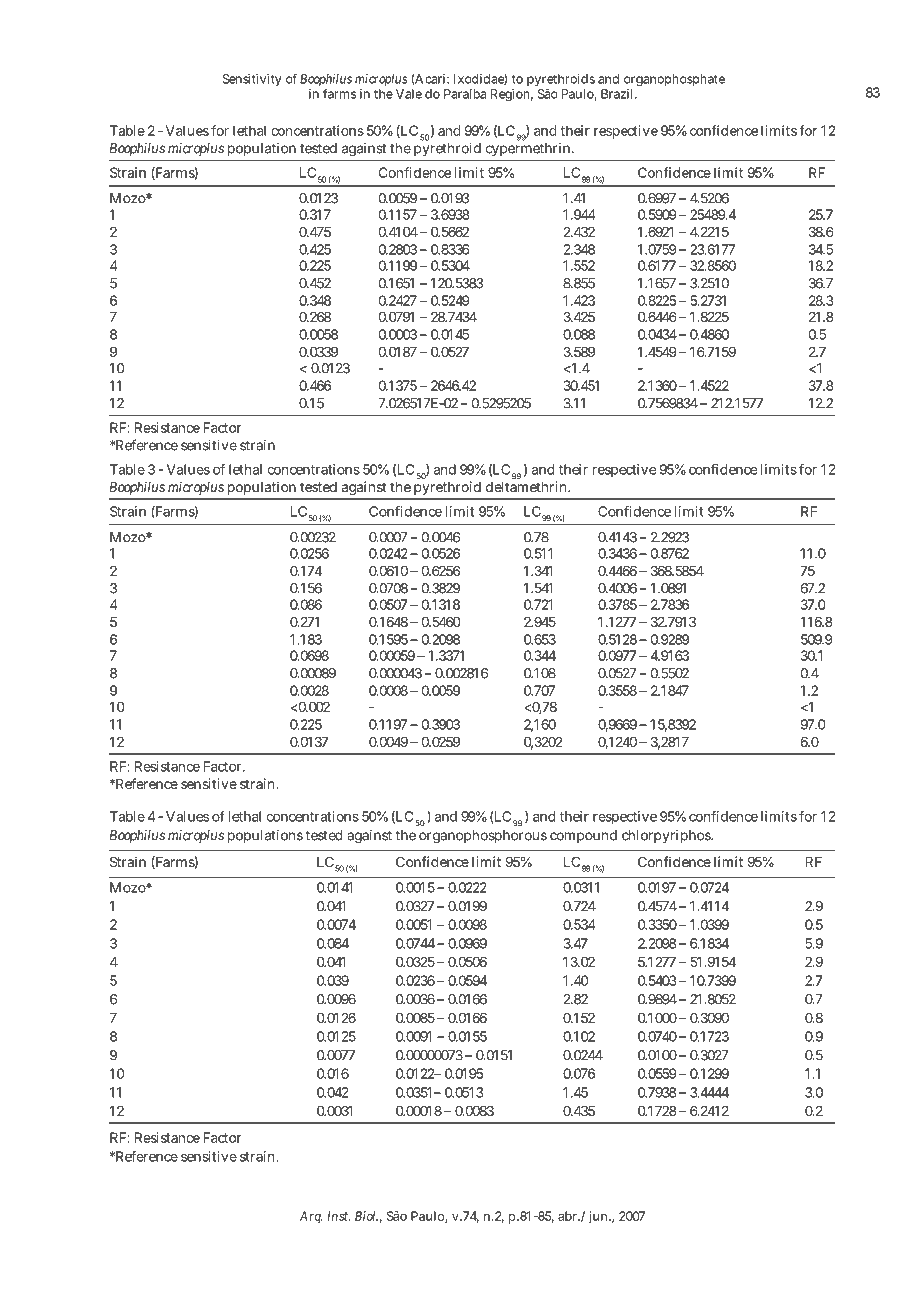 The width and height of the screenshot is (924, 1307). Describe the element at coordinates (528, 485) in the screenshot. I see `deltamethrin` at that location.
